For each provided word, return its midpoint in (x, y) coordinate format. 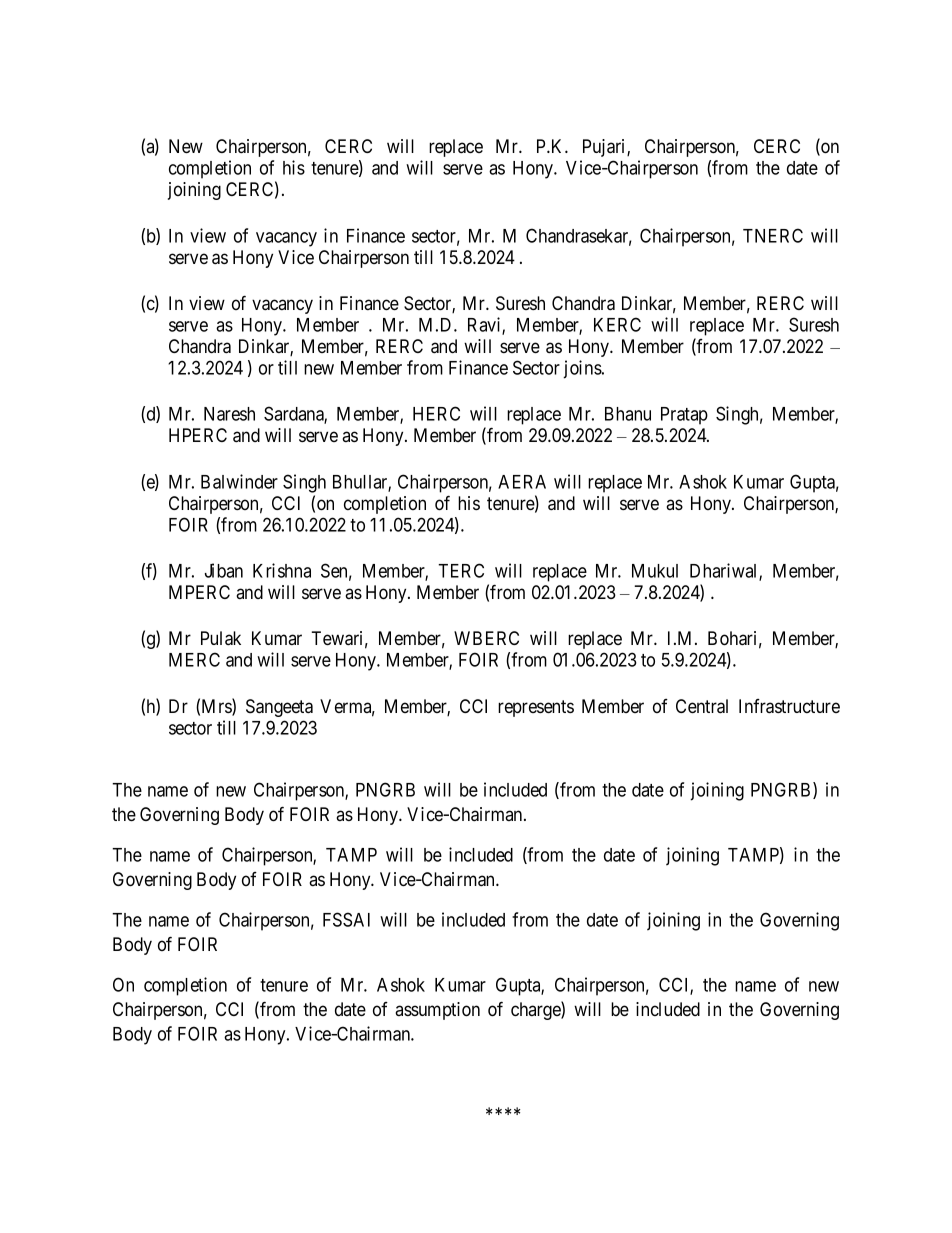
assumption (437, 1011)
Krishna (282, 570)
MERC (194, 659)
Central (702, 706)
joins (582, 369)
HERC (436, 413)
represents (536, 708)
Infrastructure (789, 706)
